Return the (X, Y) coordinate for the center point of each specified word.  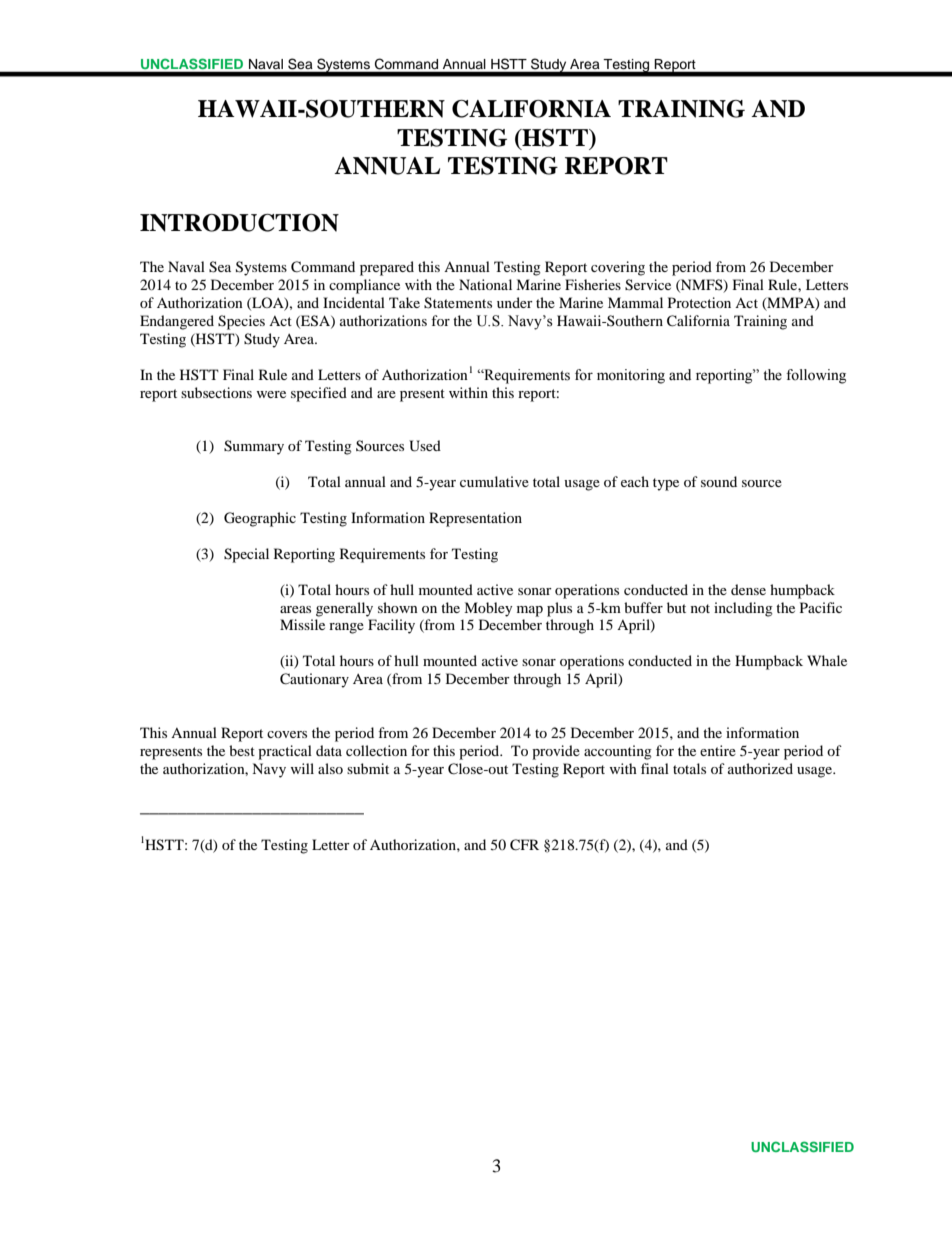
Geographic (260, 519)
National (485, 284)
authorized (760, 768)
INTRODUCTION (239, 223)
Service (648, 285)
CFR (524, 845)
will (302, 768)
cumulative (494, 481)
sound (719, 481)
